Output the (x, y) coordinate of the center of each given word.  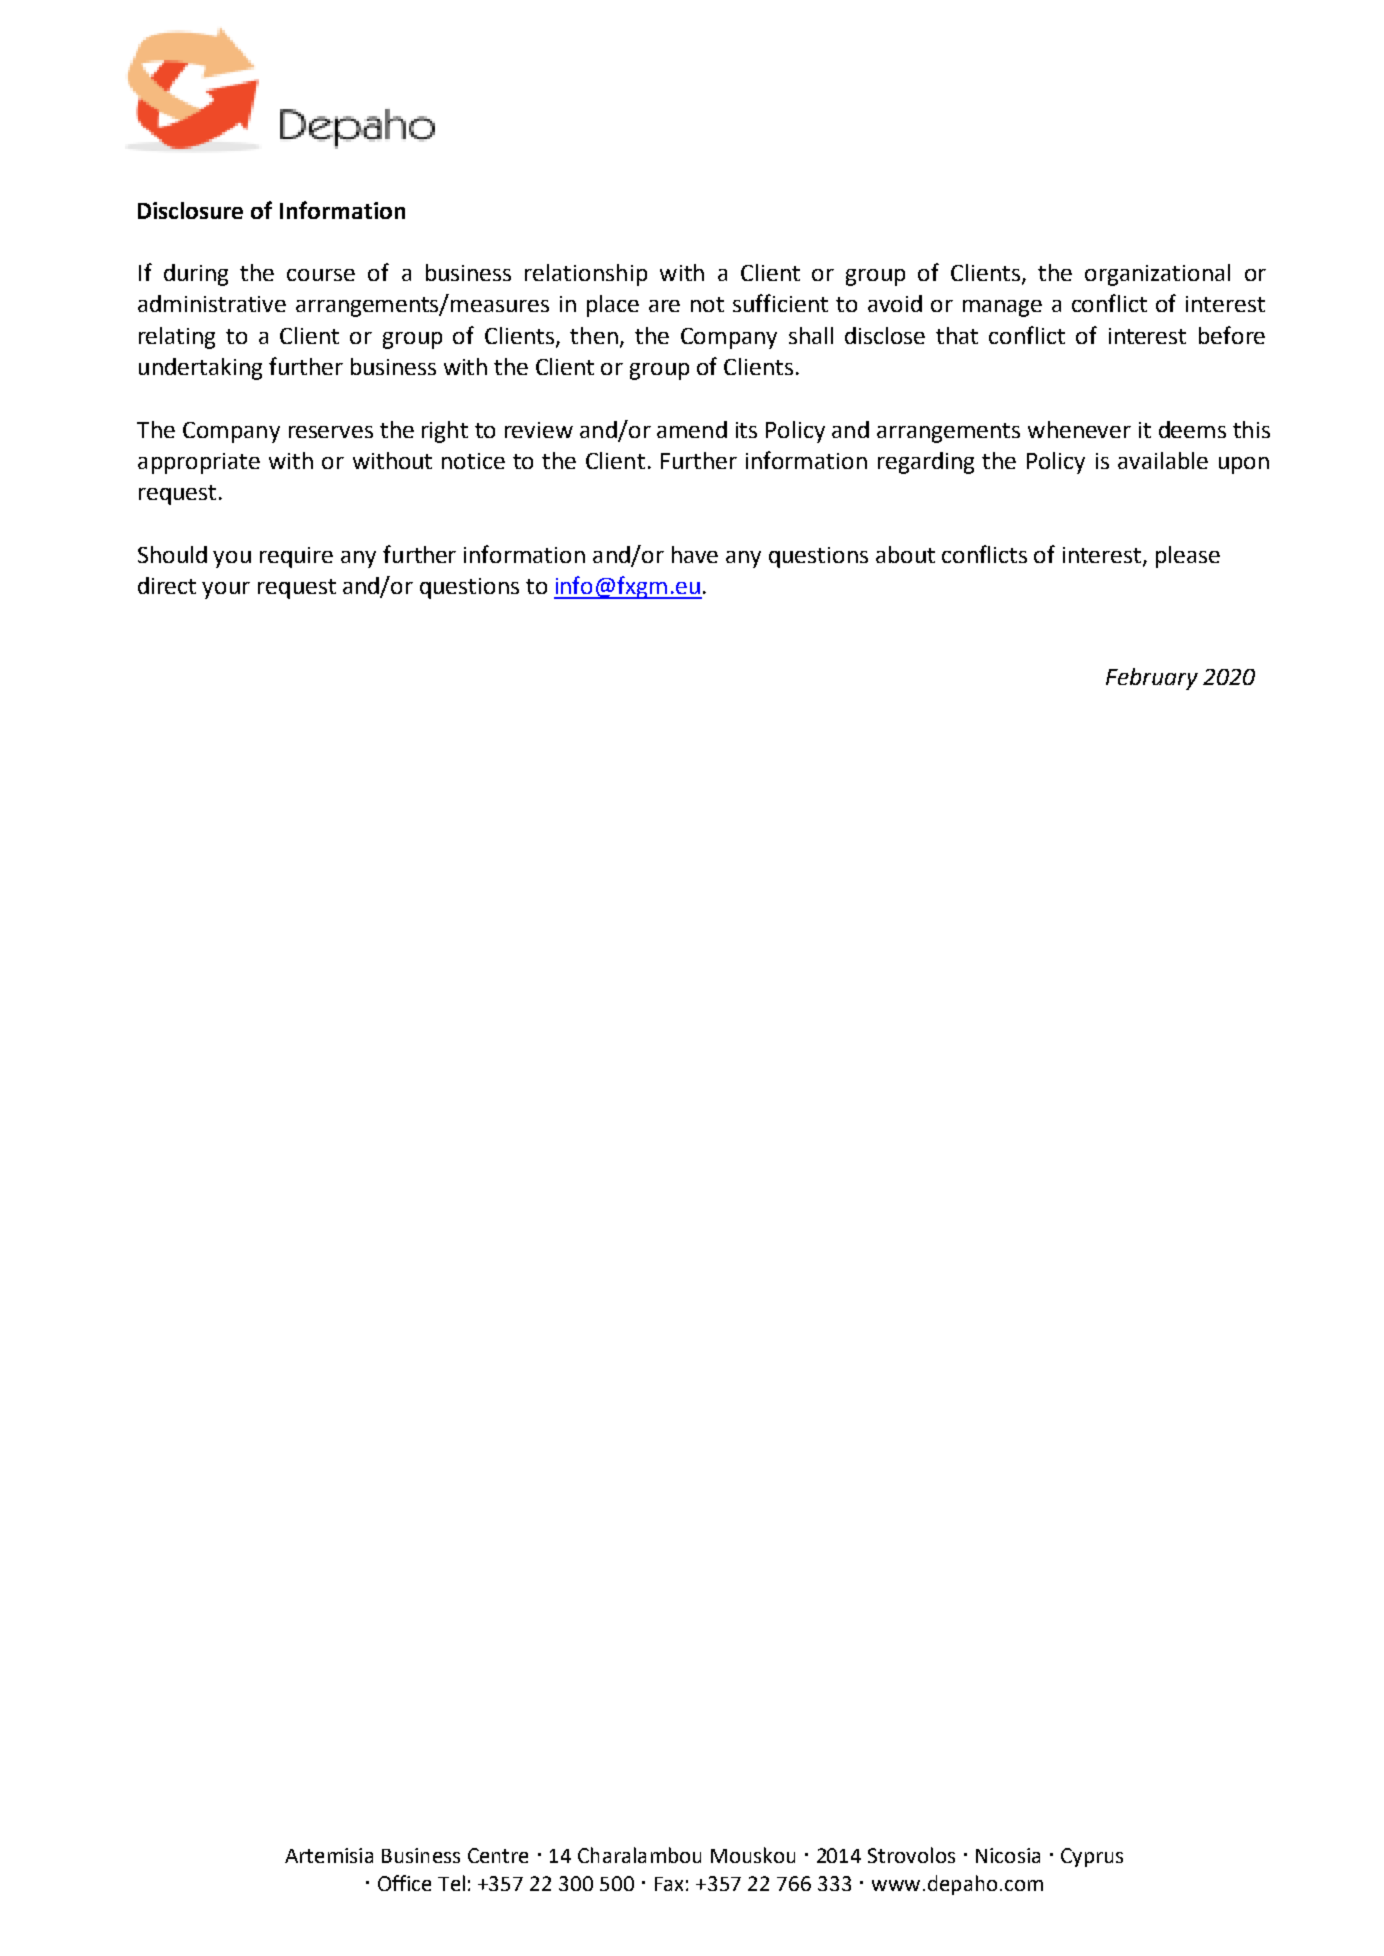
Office (404, 1883)
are (664, 306)
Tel (451, 1883)
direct (167, 585)
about (905, 554)
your (226, 590)
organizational (1157, 275)
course (321, 275)
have (695, 554)
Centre (498, 1855)
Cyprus (1092, 1857)
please (1188, 557)
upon (1244, 465)
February (1152, 679)
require (296, 557)
